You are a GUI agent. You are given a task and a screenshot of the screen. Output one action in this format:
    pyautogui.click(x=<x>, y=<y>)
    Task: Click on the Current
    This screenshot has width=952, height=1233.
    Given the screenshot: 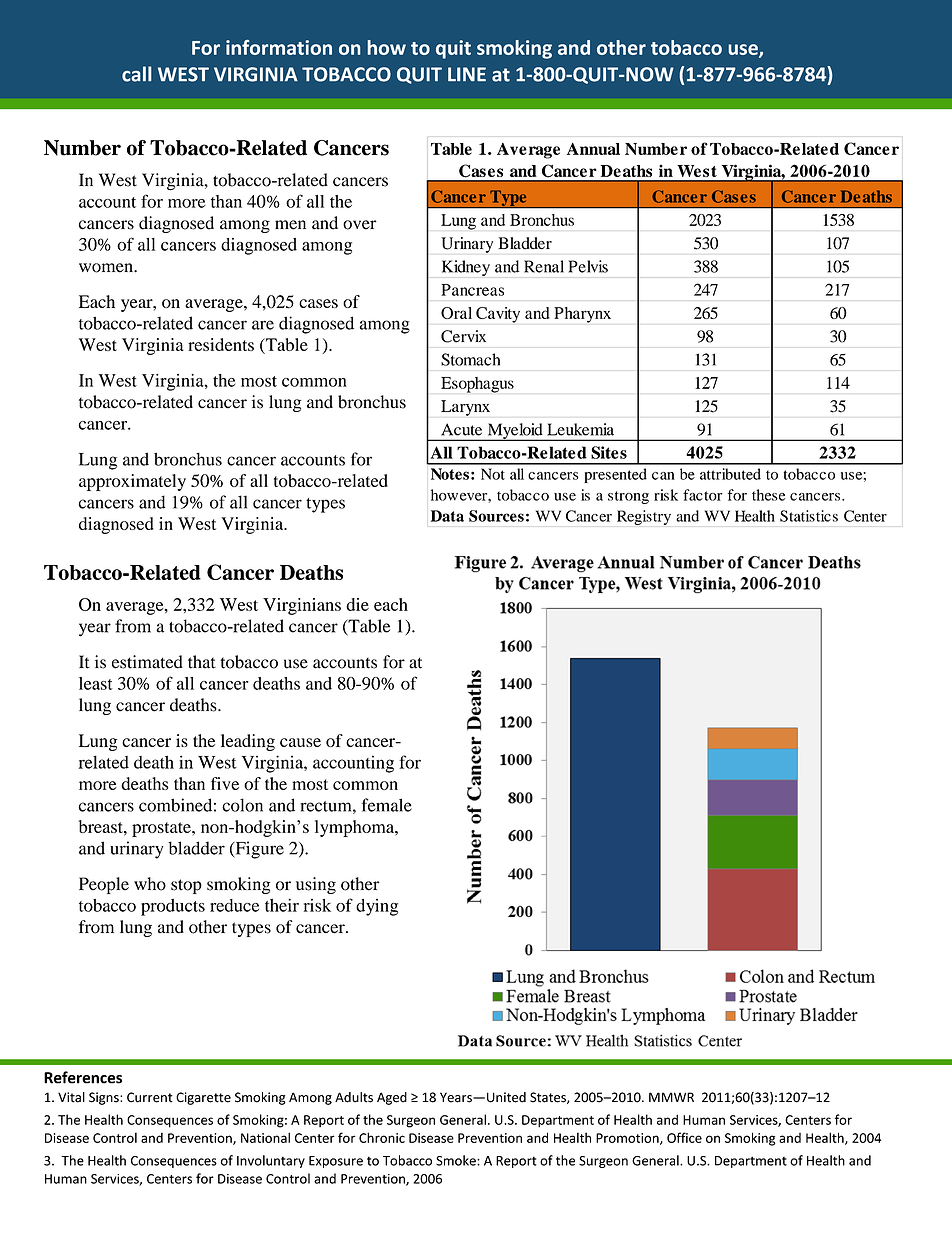 What is the action you would take?
    pyautogui.click(x=150, y=1097)
